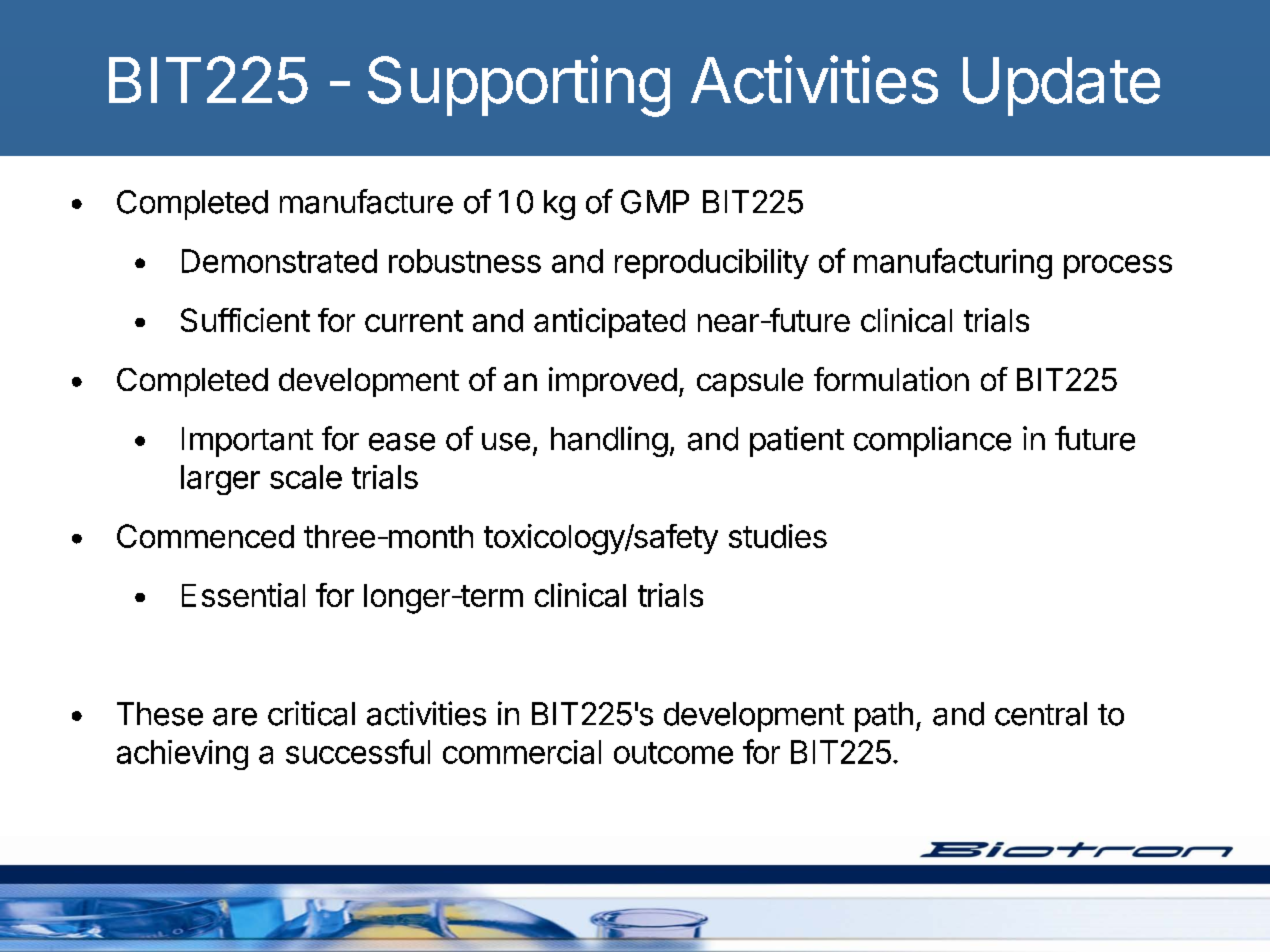 This image has width=1270, height=952. What do you see at coordinates (366, 201) in the image?
I see `manufacture` at bounding box center [366, 201].
